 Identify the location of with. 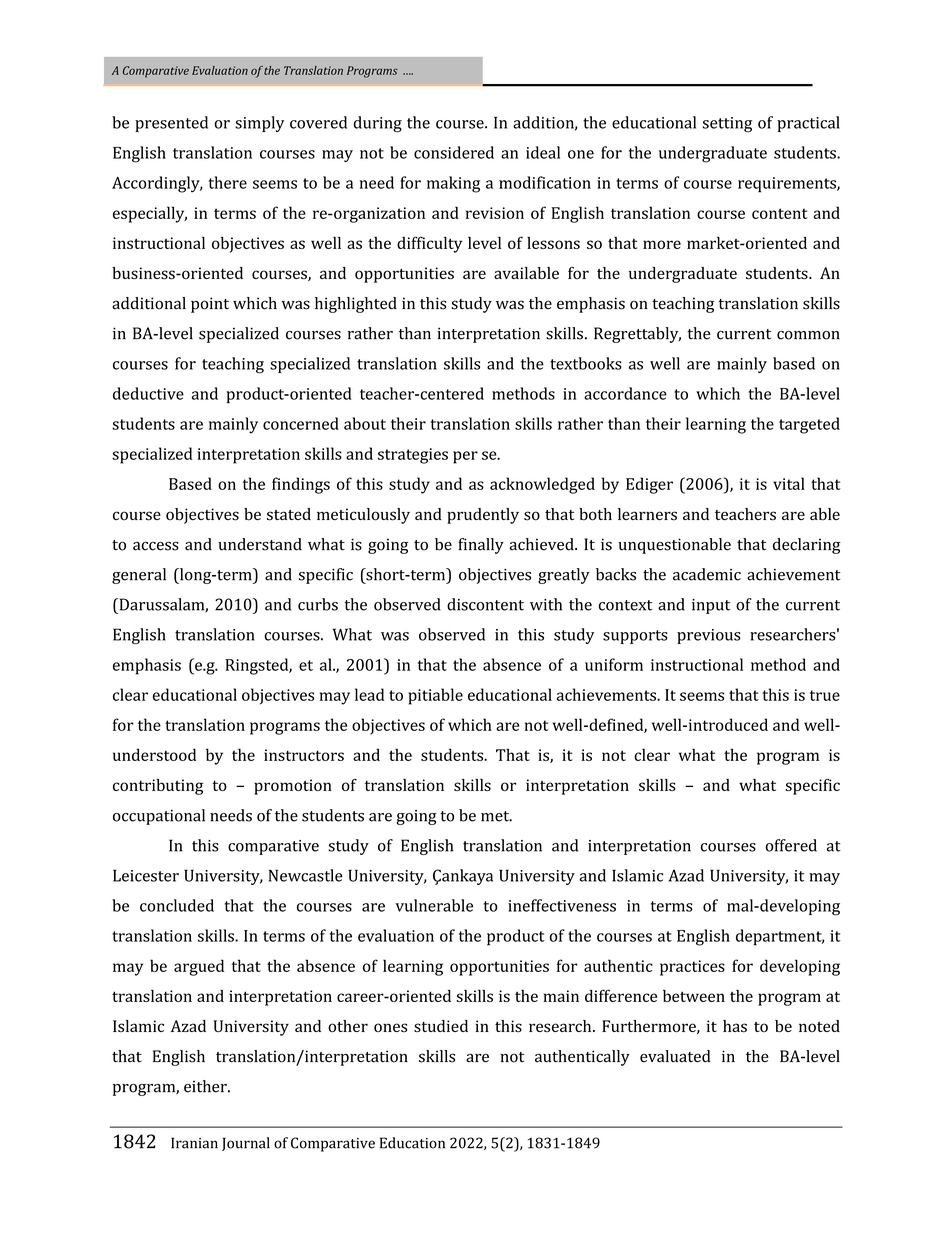
(546, 604).
